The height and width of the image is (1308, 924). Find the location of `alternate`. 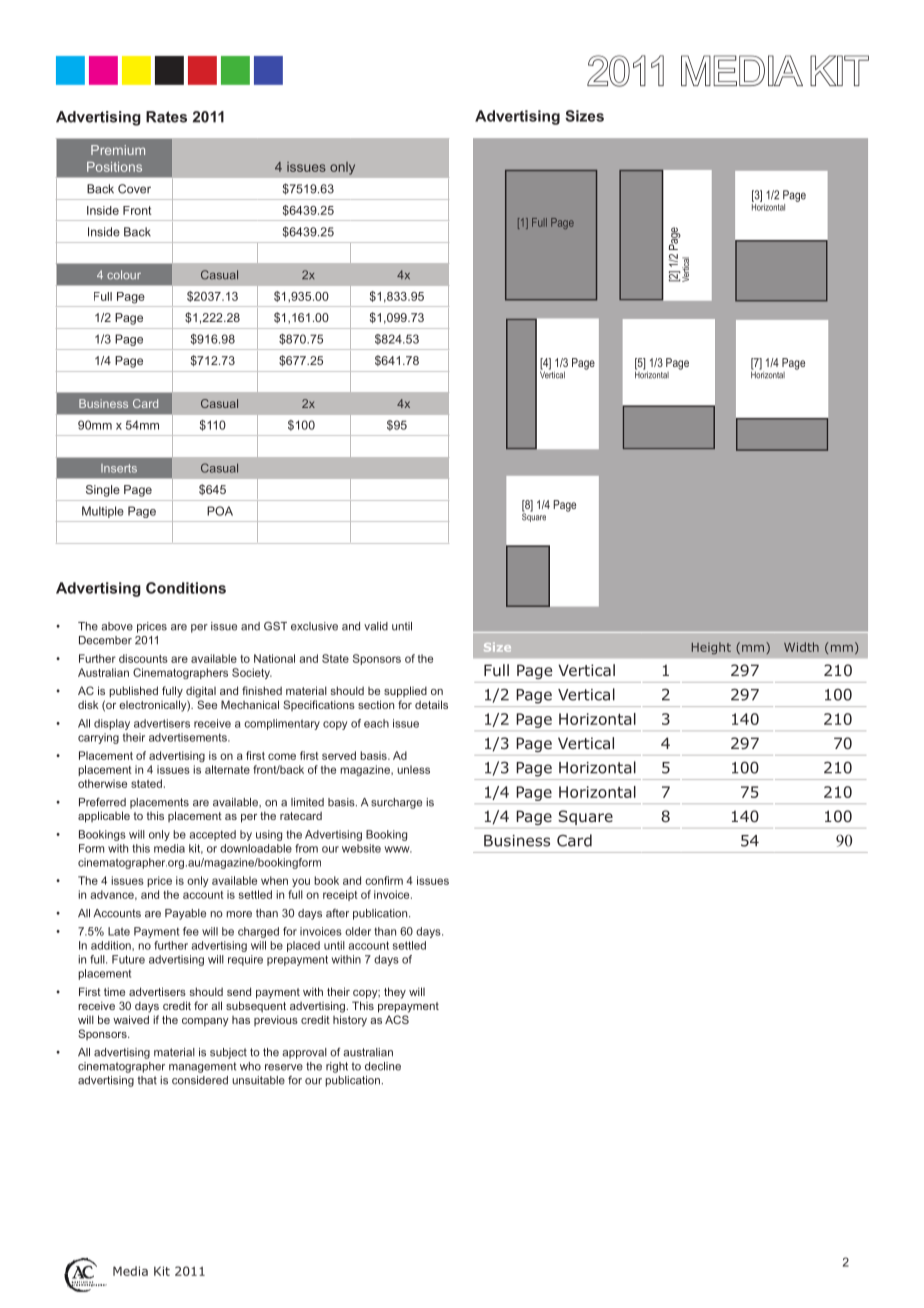

alternate is located at coordinates (227, 769).
